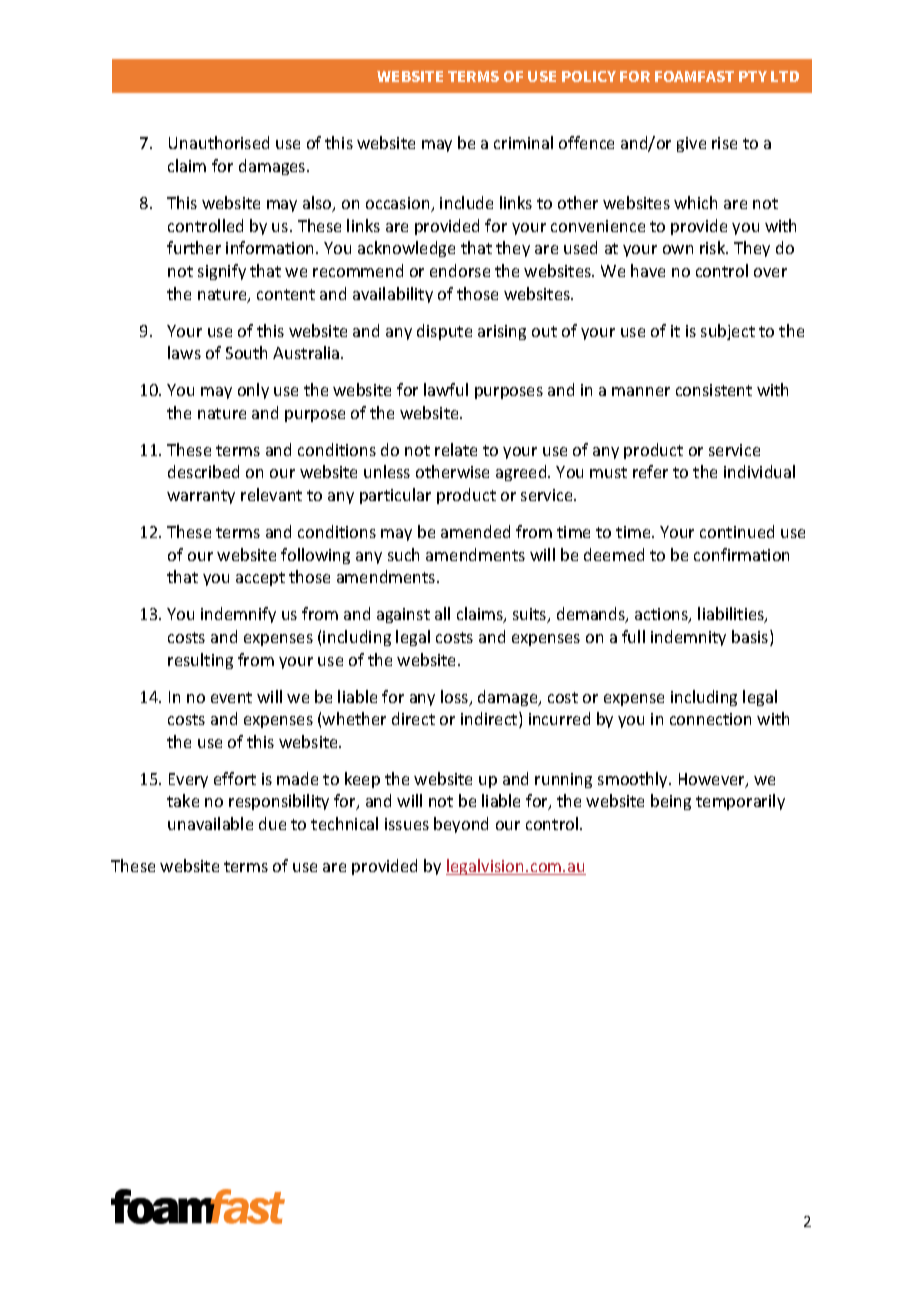 This screenshot has width=924, height=1308. I want to click on arising, so click(502, 332).
